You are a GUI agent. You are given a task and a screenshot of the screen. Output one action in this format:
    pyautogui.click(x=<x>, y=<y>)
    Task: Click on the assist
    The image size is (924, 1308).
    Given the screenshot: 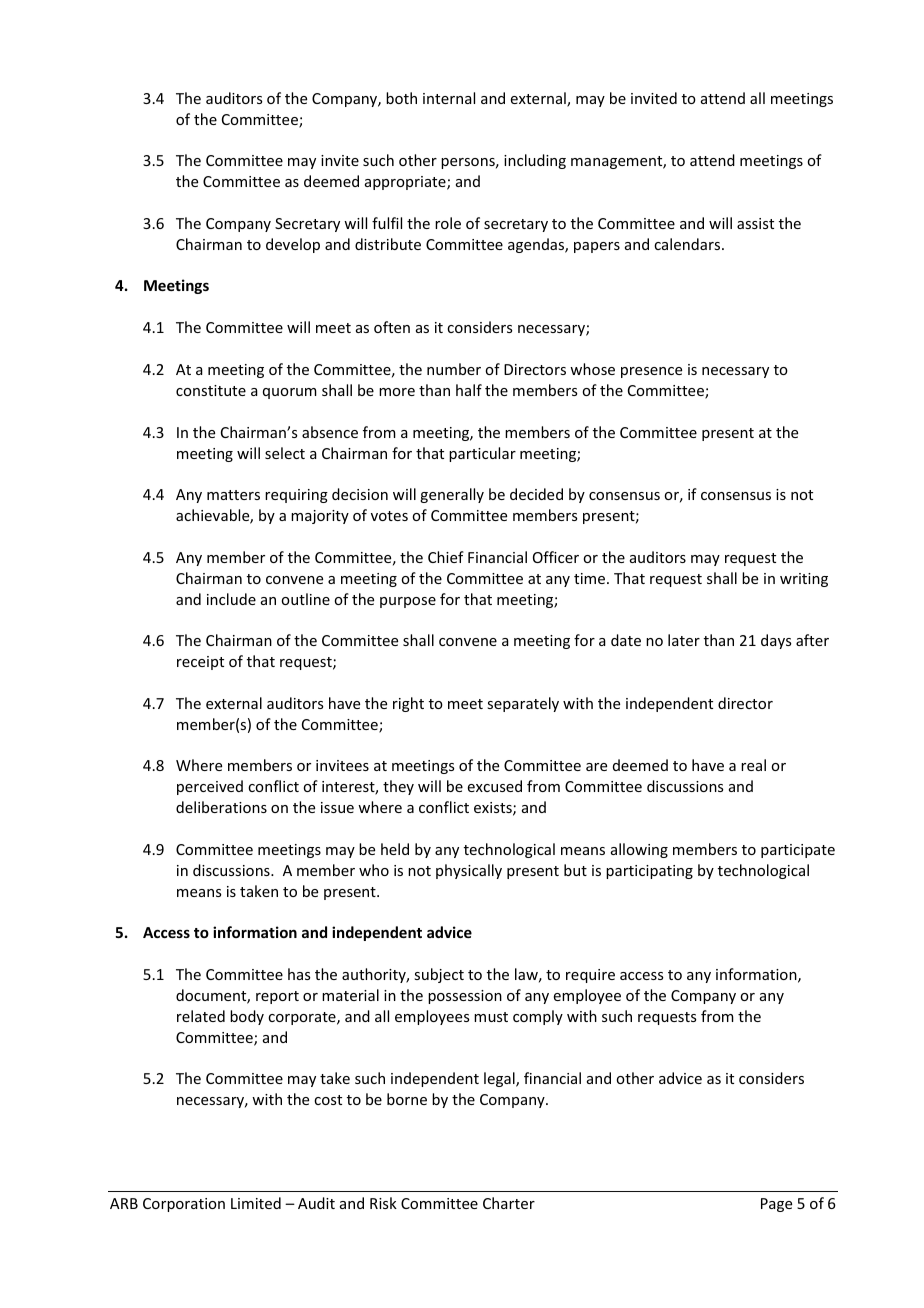 What is the action you would take?
    pyautogui.click(x=755, y=223)
